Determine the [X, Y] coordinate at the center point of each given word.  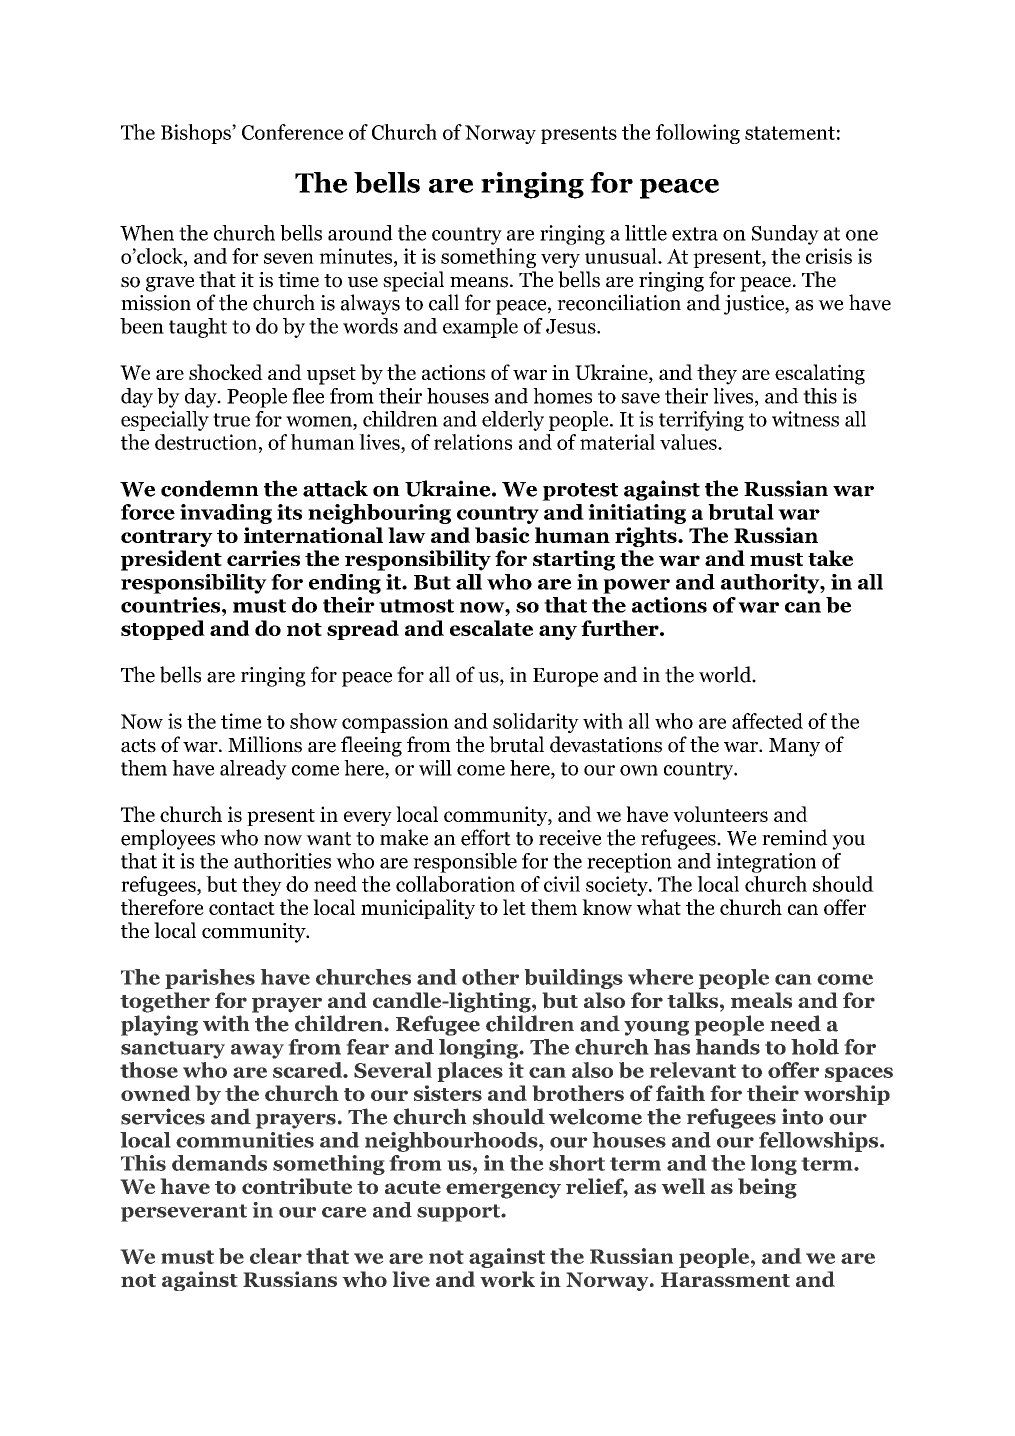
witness [805, 419]
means [479, 282]
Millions [265, 744]
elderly [513, 421]
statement [790, 133]
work [507, 1279]
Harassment [725, 1279]
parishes [210, 979]
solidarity [536, 723]
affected [767, 721]
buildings [573, 979]
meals [761, 1000]
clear [276, 1256]
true [231, 420]
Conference [292, 132]
